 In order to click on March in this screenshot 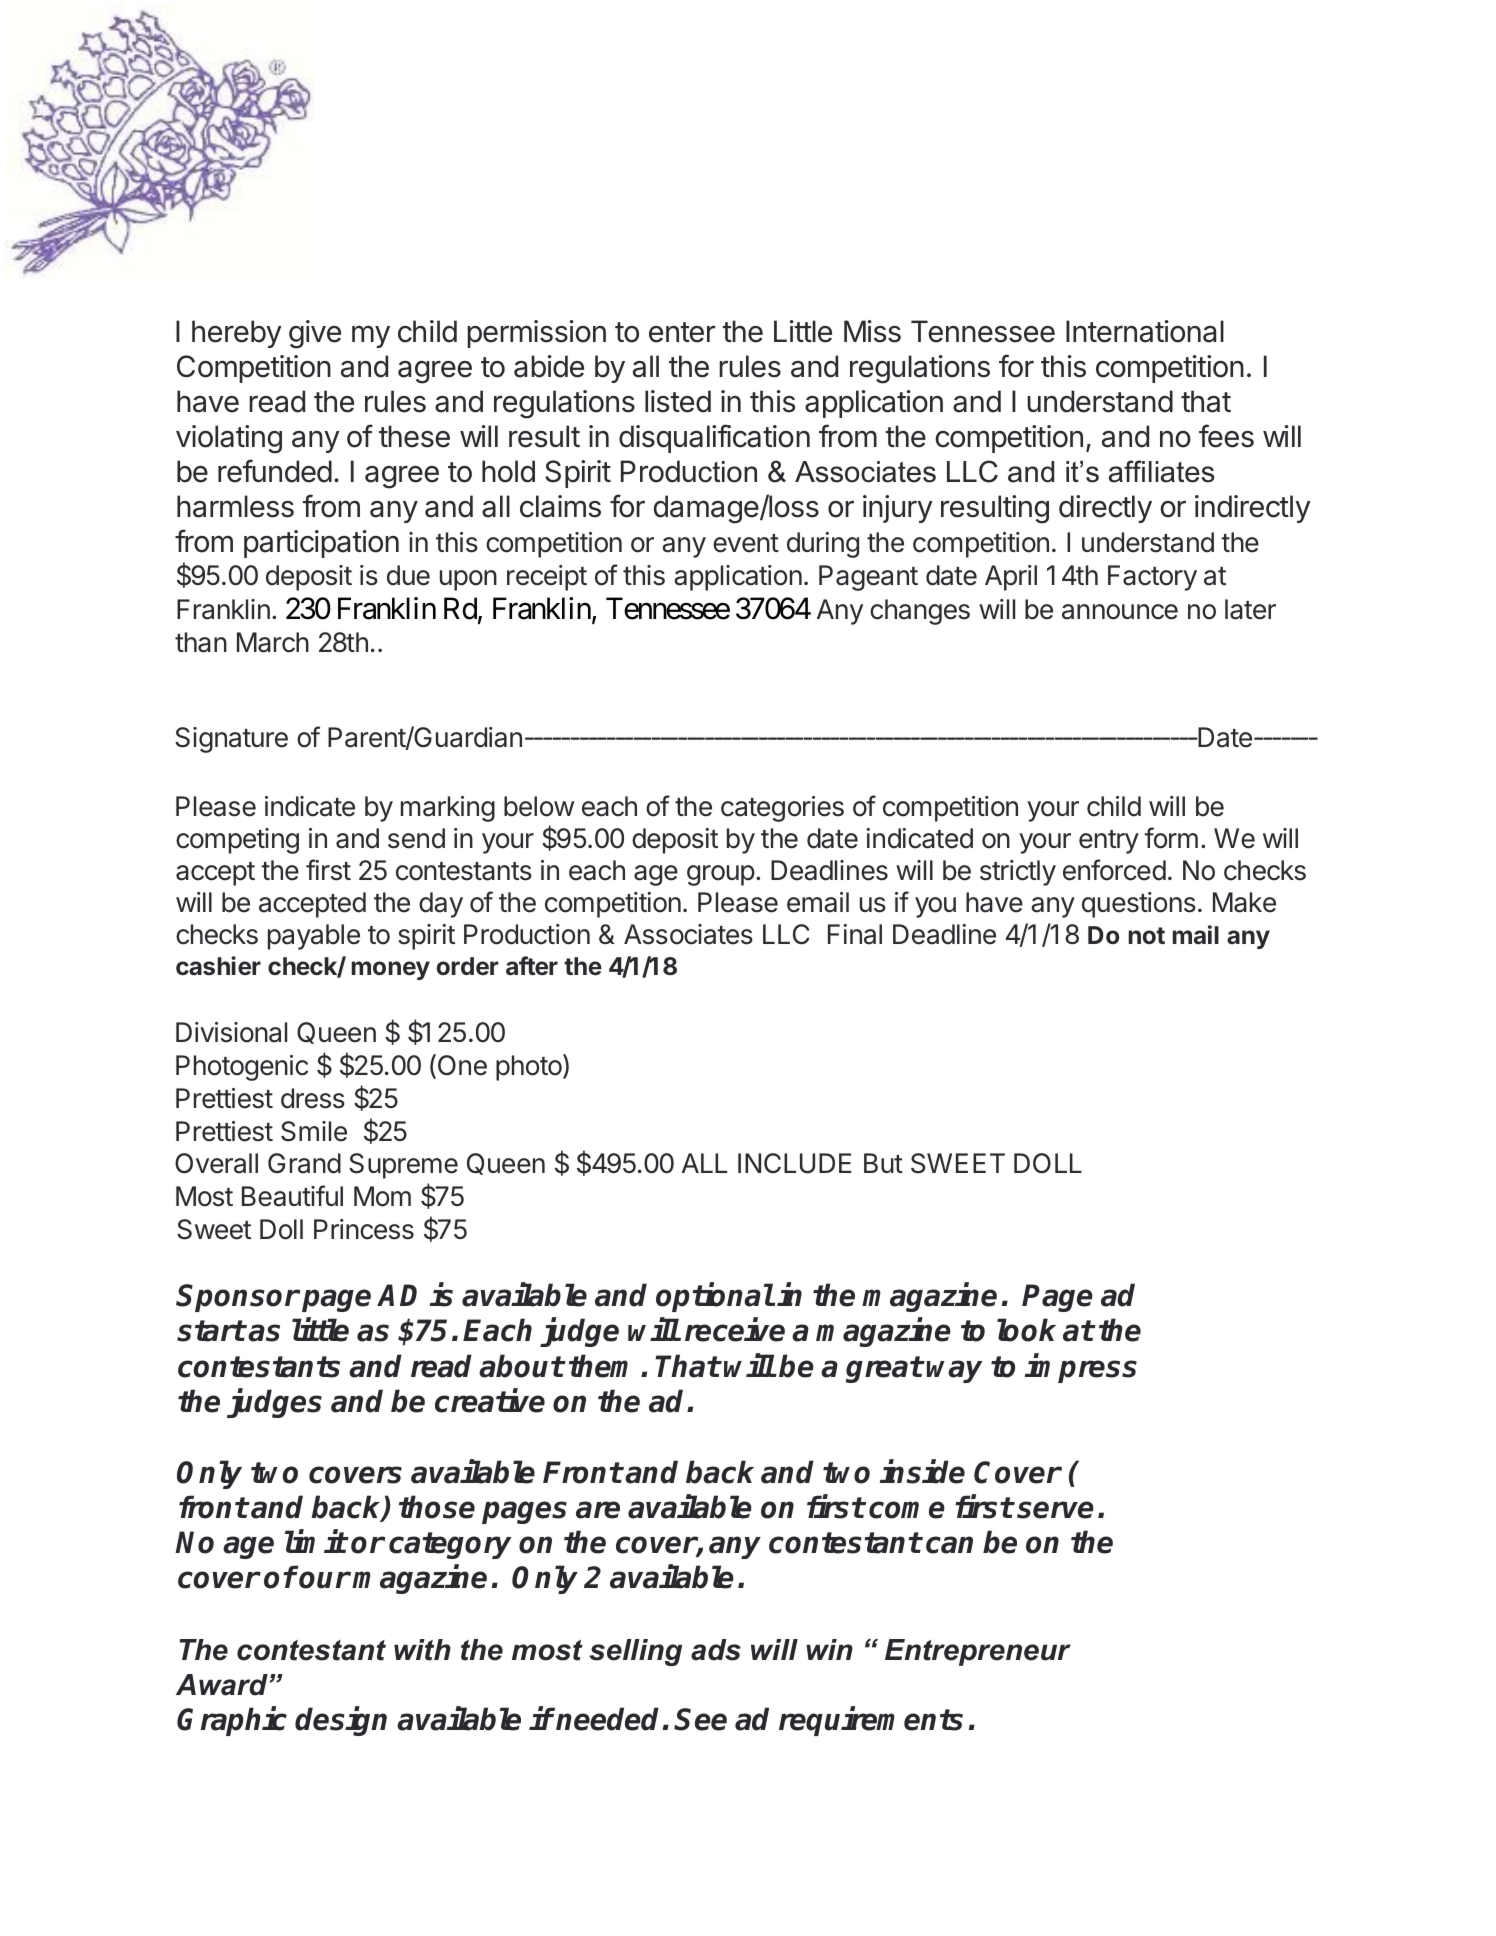, I will do `click(273, 642)`.
